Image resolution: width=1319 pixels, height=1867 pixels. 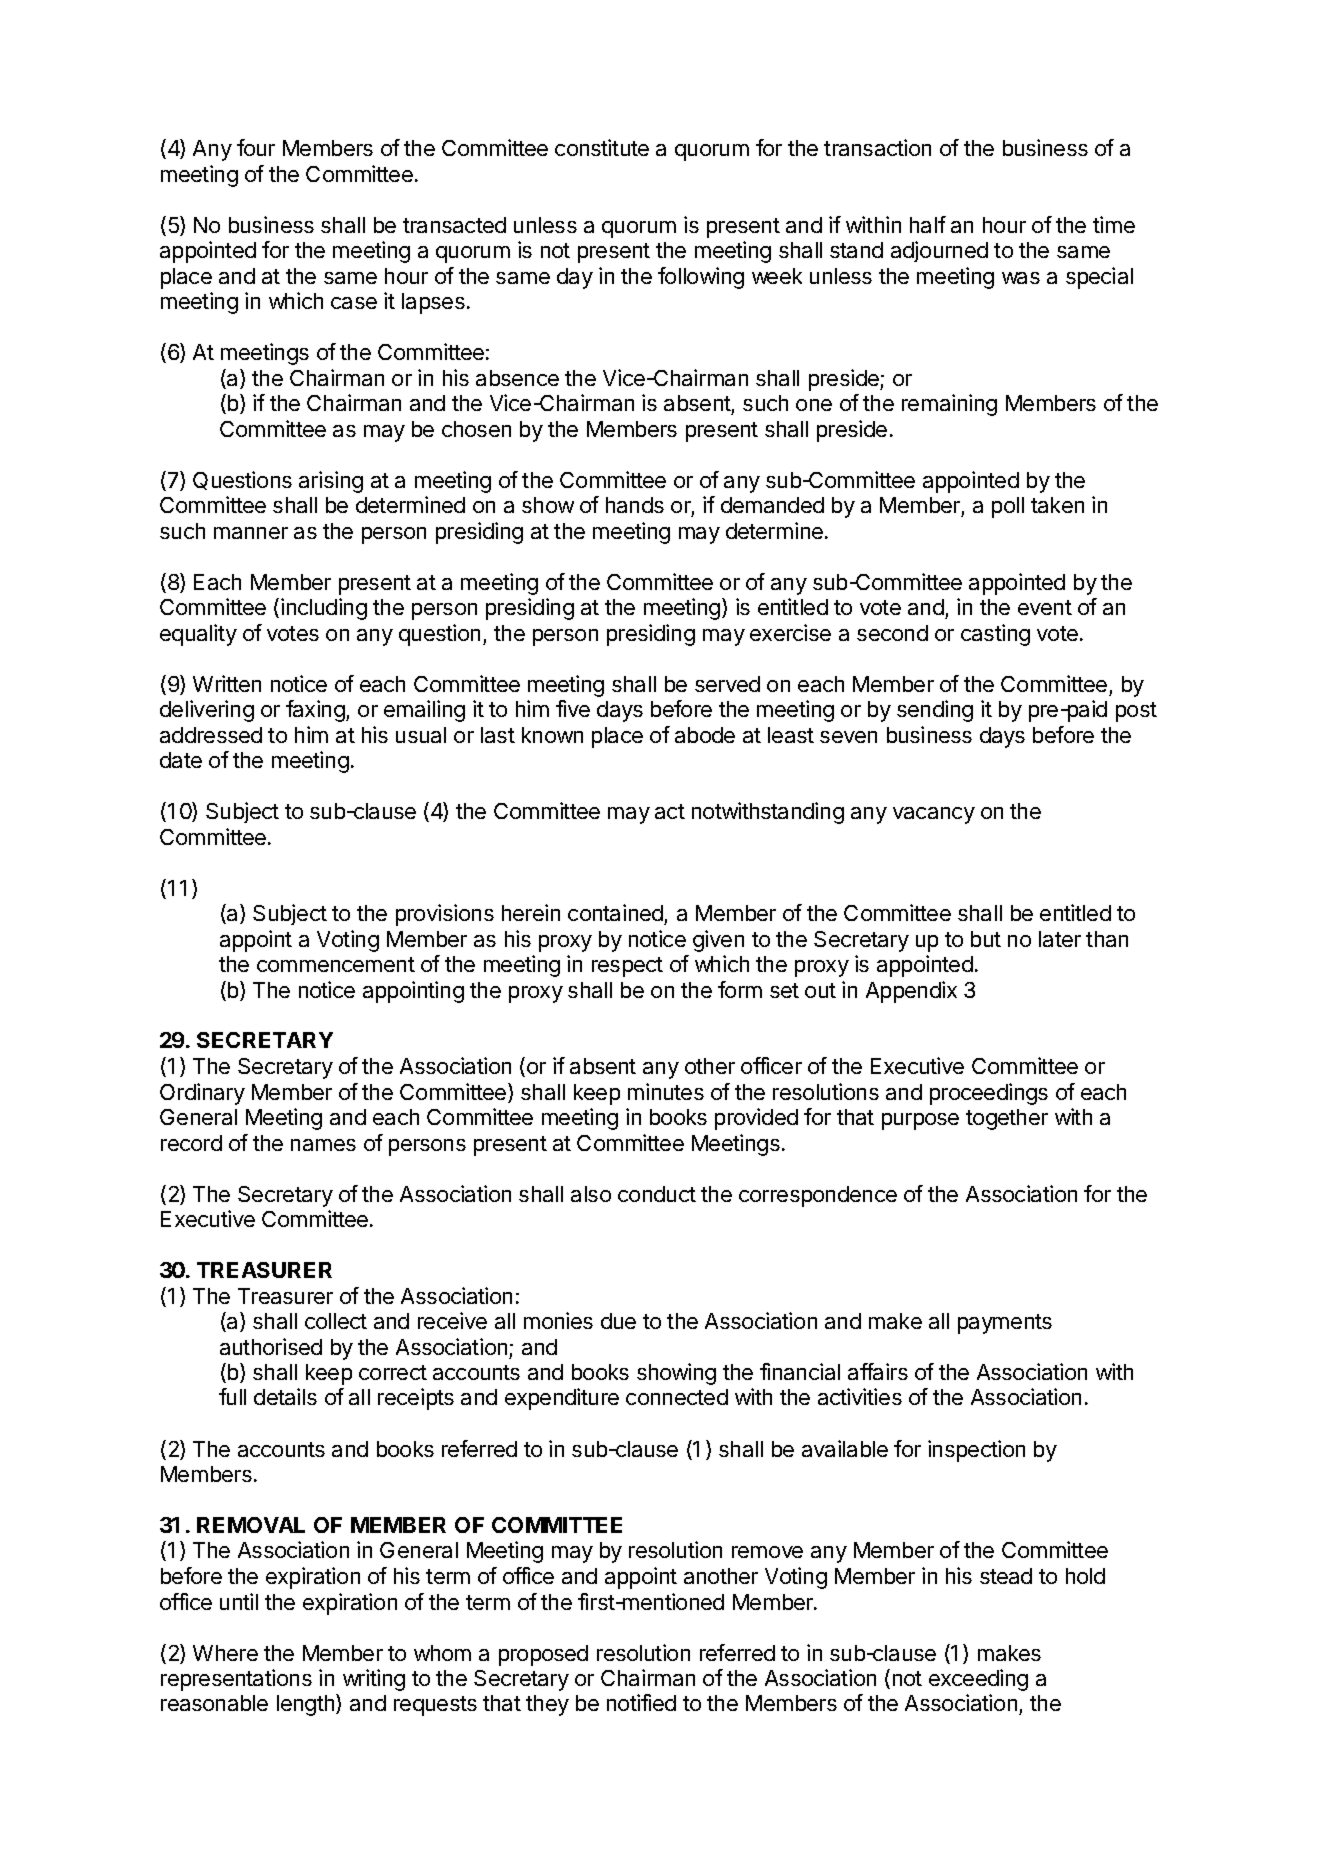 What do you see at coordinates (641, 1702) in the screenshot?
I see `notified` at bounding box center [641, 1702].
